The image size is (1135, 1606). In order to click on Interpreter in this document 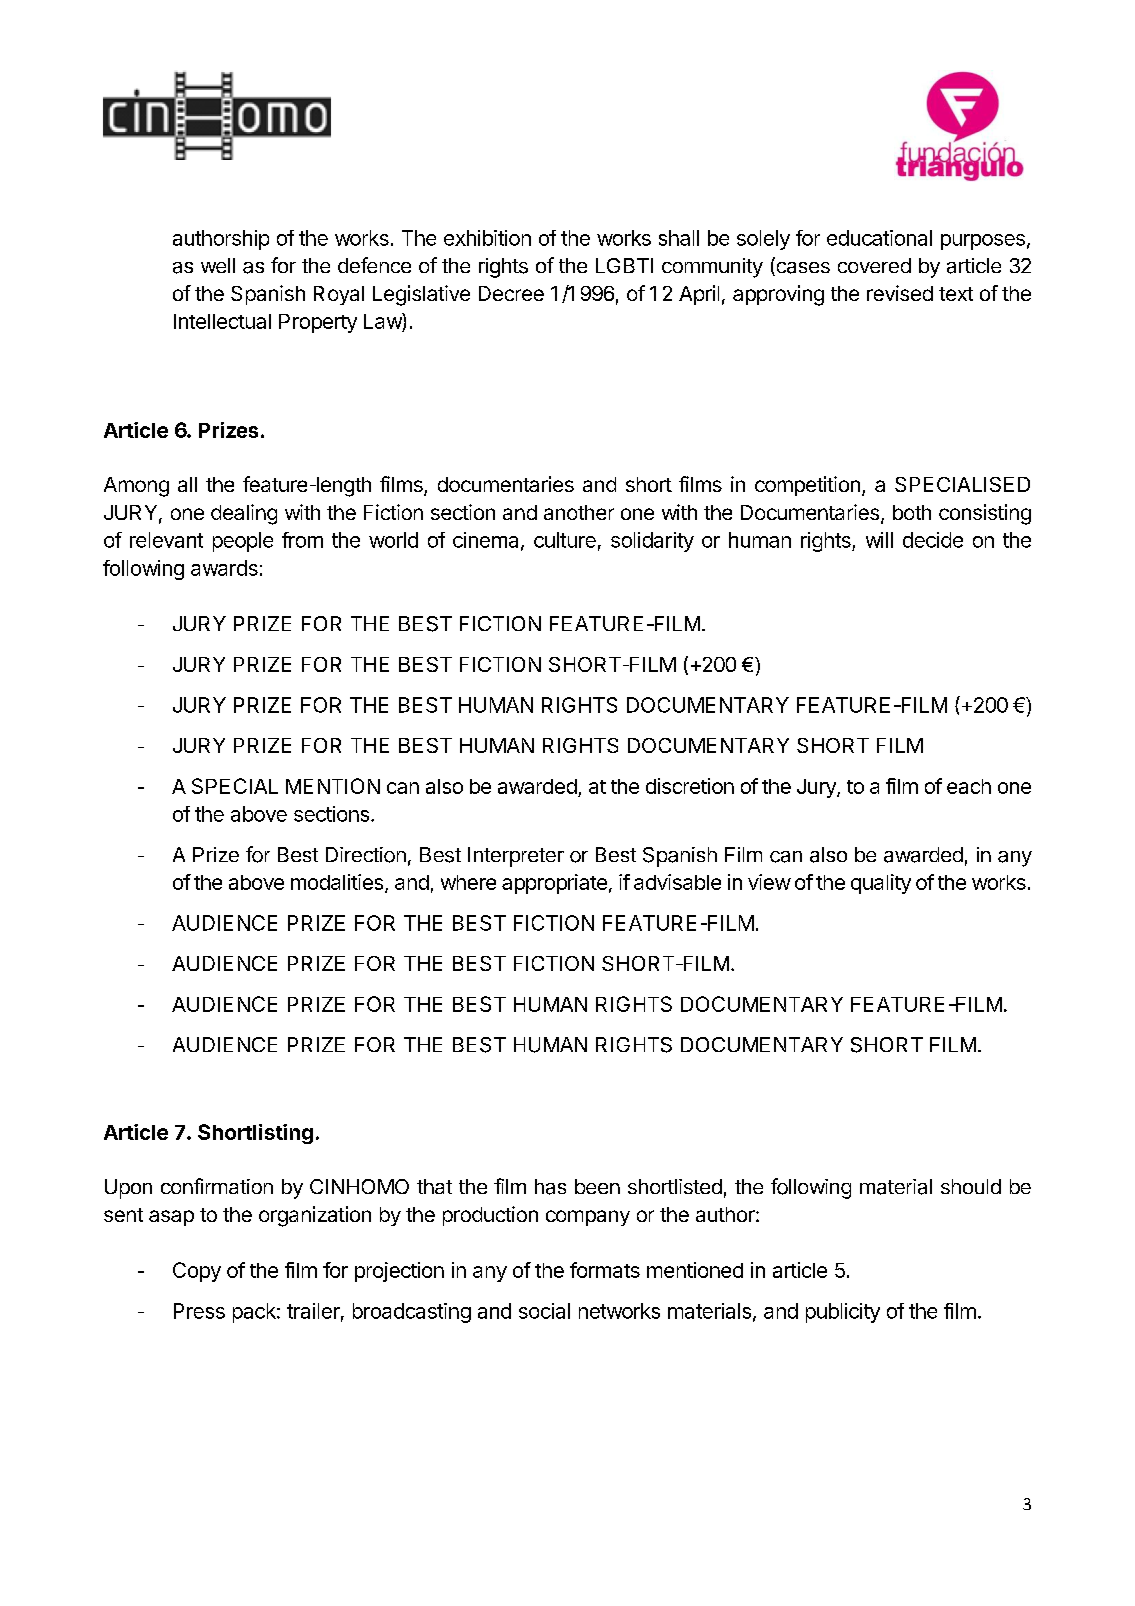, I will do `click(516, 857)`.
